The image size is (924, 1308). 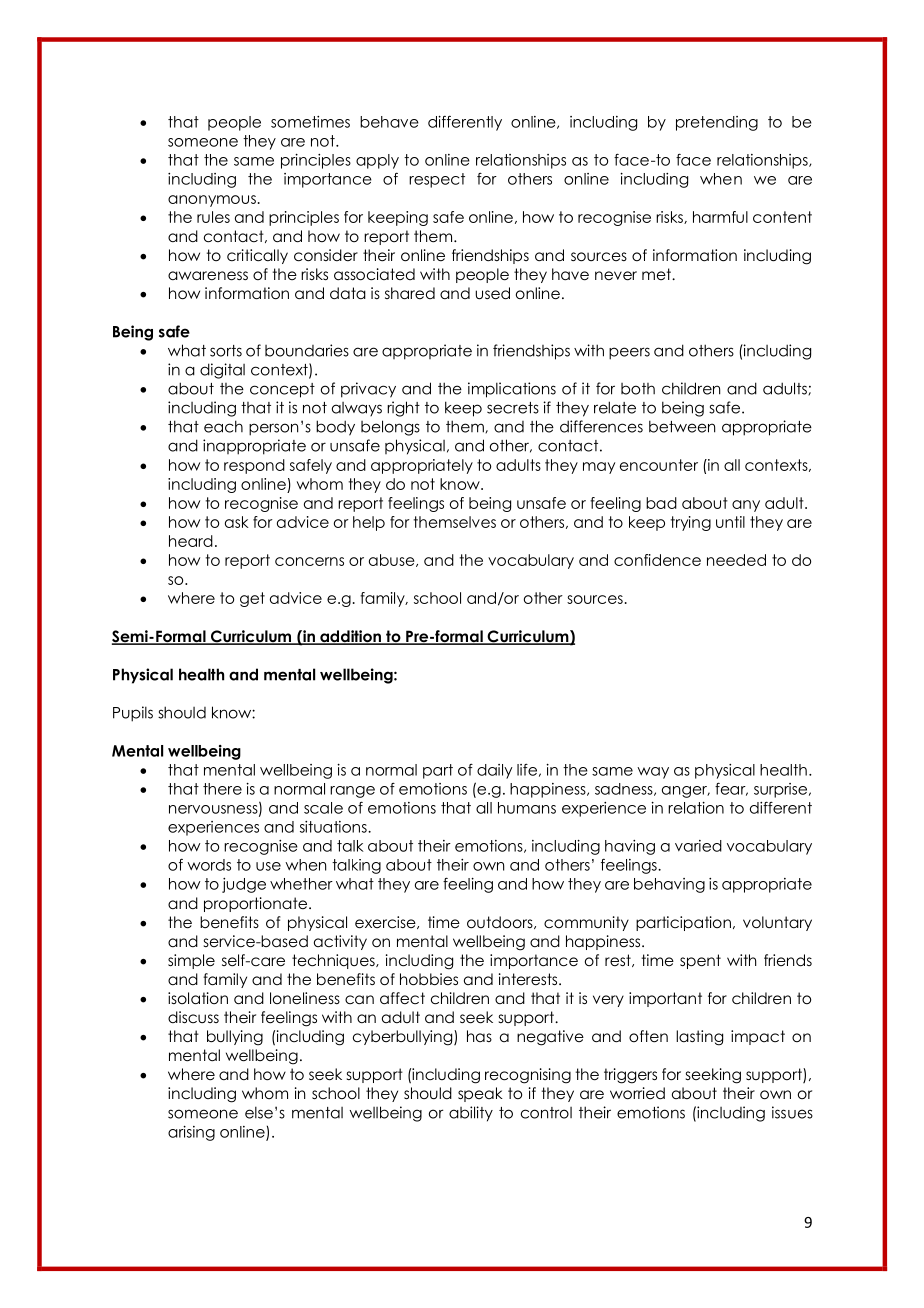 I want to click on addition, so click(x=351, y=637).
